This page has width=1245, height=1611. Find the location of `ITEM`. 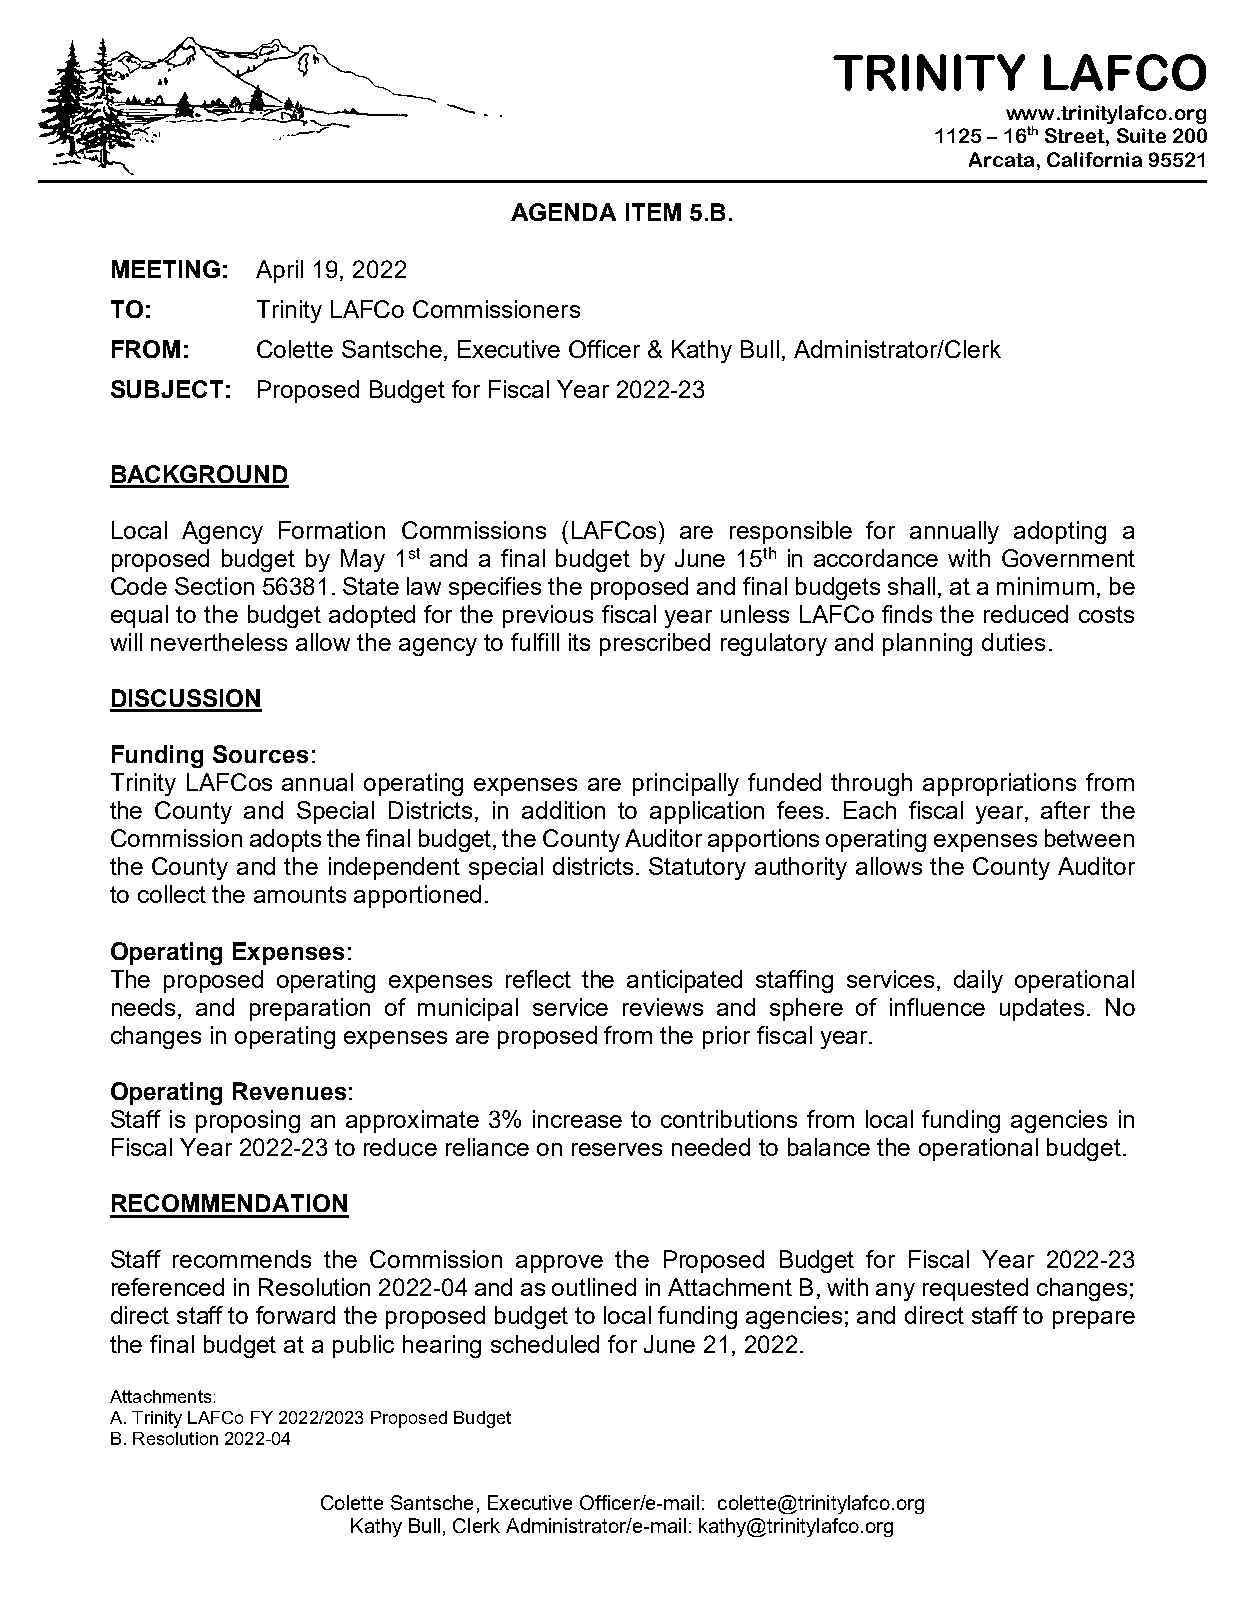

ITEM is located at coordinates (653, 212).
